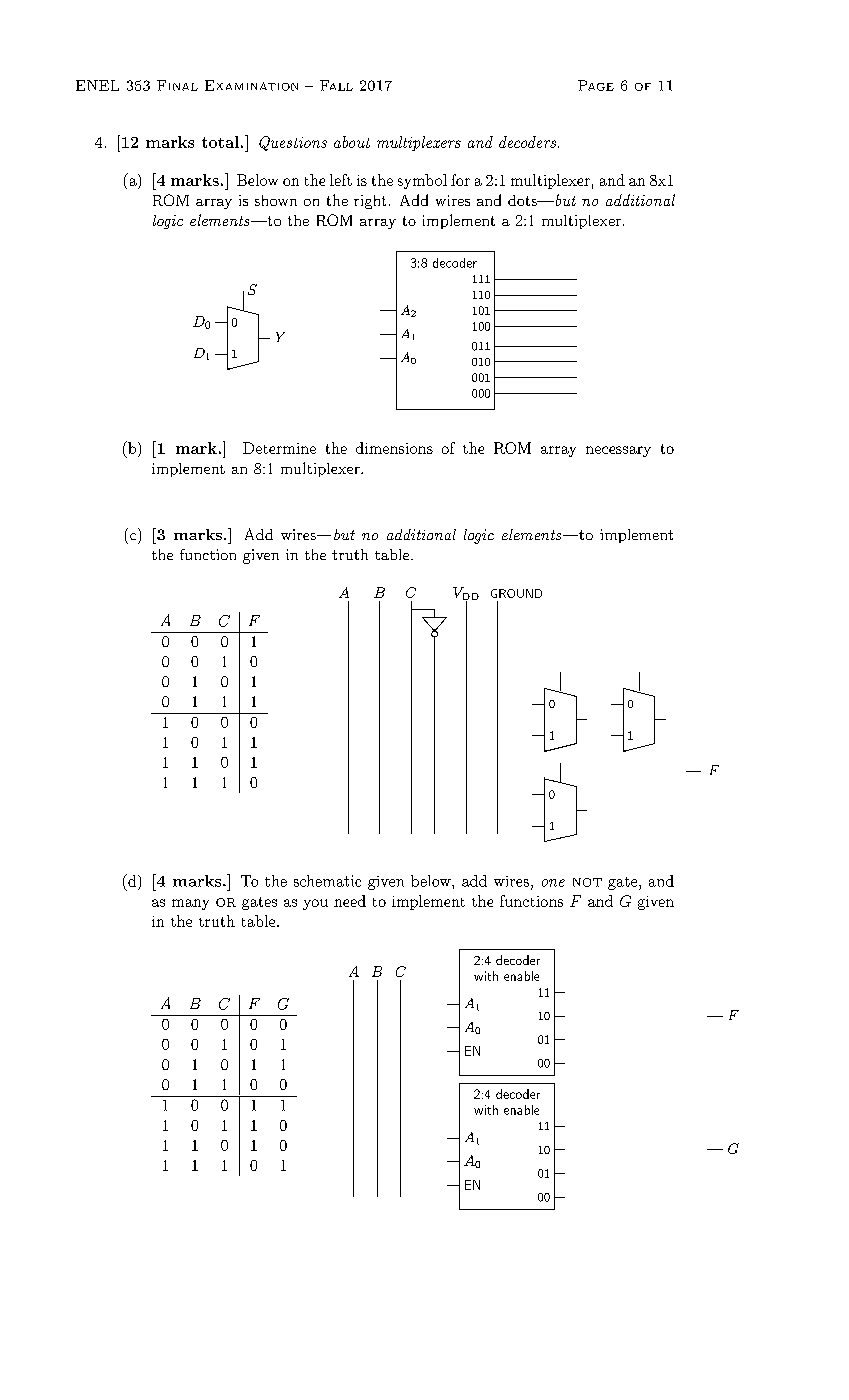 The image size is (849, 1400). What do you see at coordinates (251, 85) in the image?
I see `Examination` at bounding box center [251, 85].
